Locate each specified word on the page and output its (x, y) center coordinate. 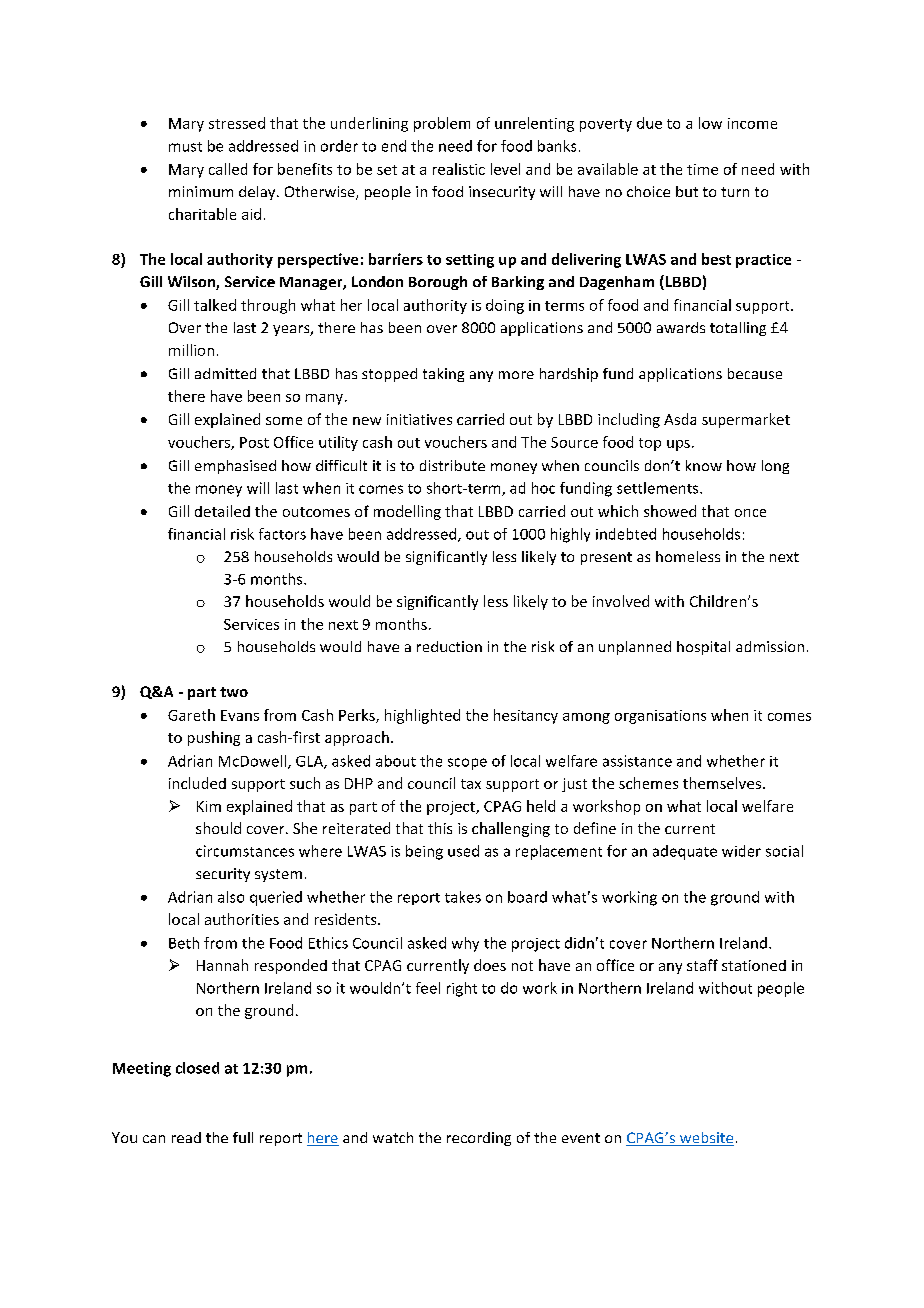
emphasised (235, 467)
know (704, 465)
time (702, 169)
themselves (722, 783)
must (185, 147)
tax (471, 784)
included (197, 783)
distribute (452, 465)
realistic (459, 169)
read (186, 1137)
